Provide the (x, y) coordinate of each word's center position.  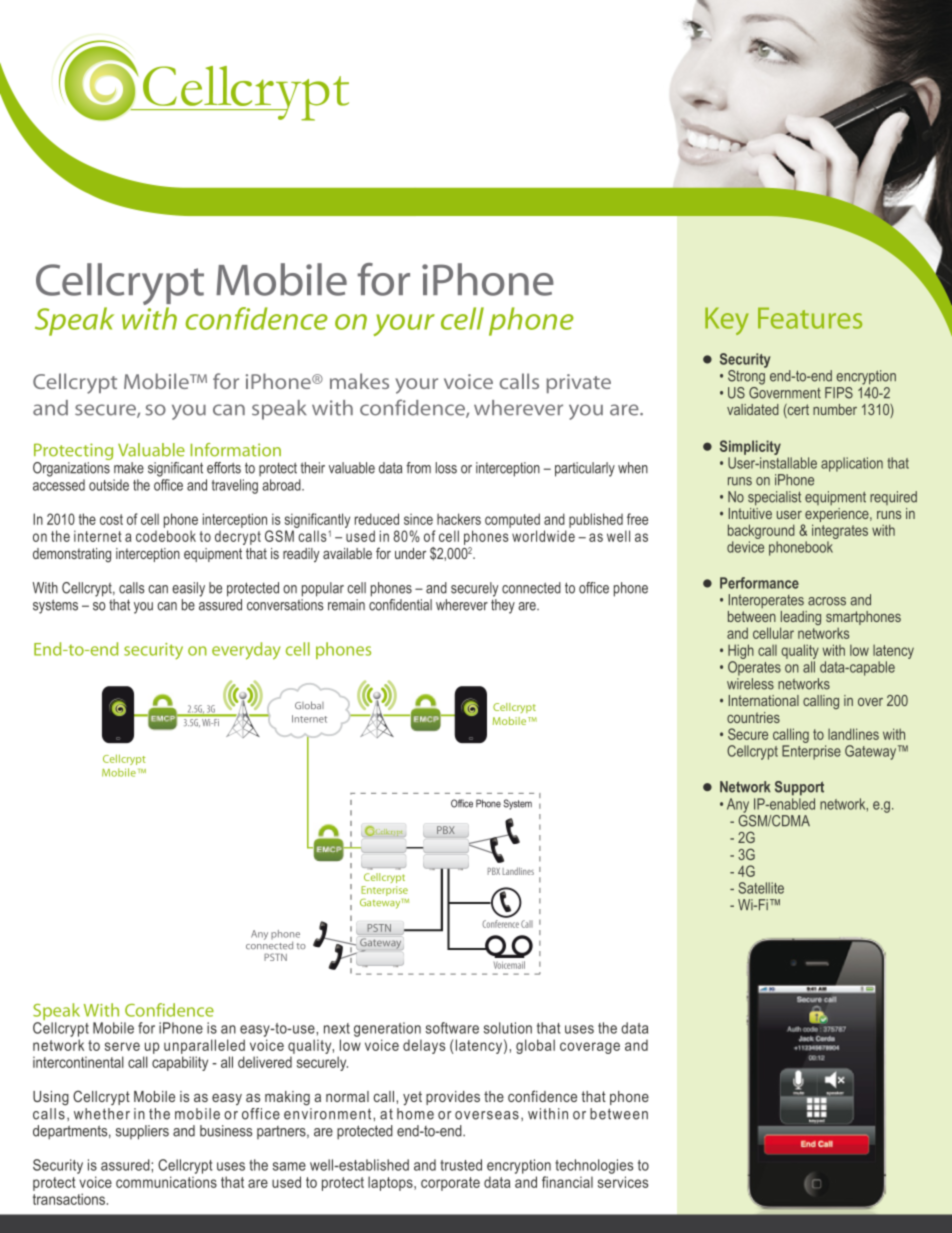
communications (166, 1182)
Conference (500, 924)
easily (188, 589)
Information (236, 450)
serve (122, 1046)
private (578, 383)
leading (800, 619)
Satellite (761, 888)
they (503, 606)
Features (810, 318)
